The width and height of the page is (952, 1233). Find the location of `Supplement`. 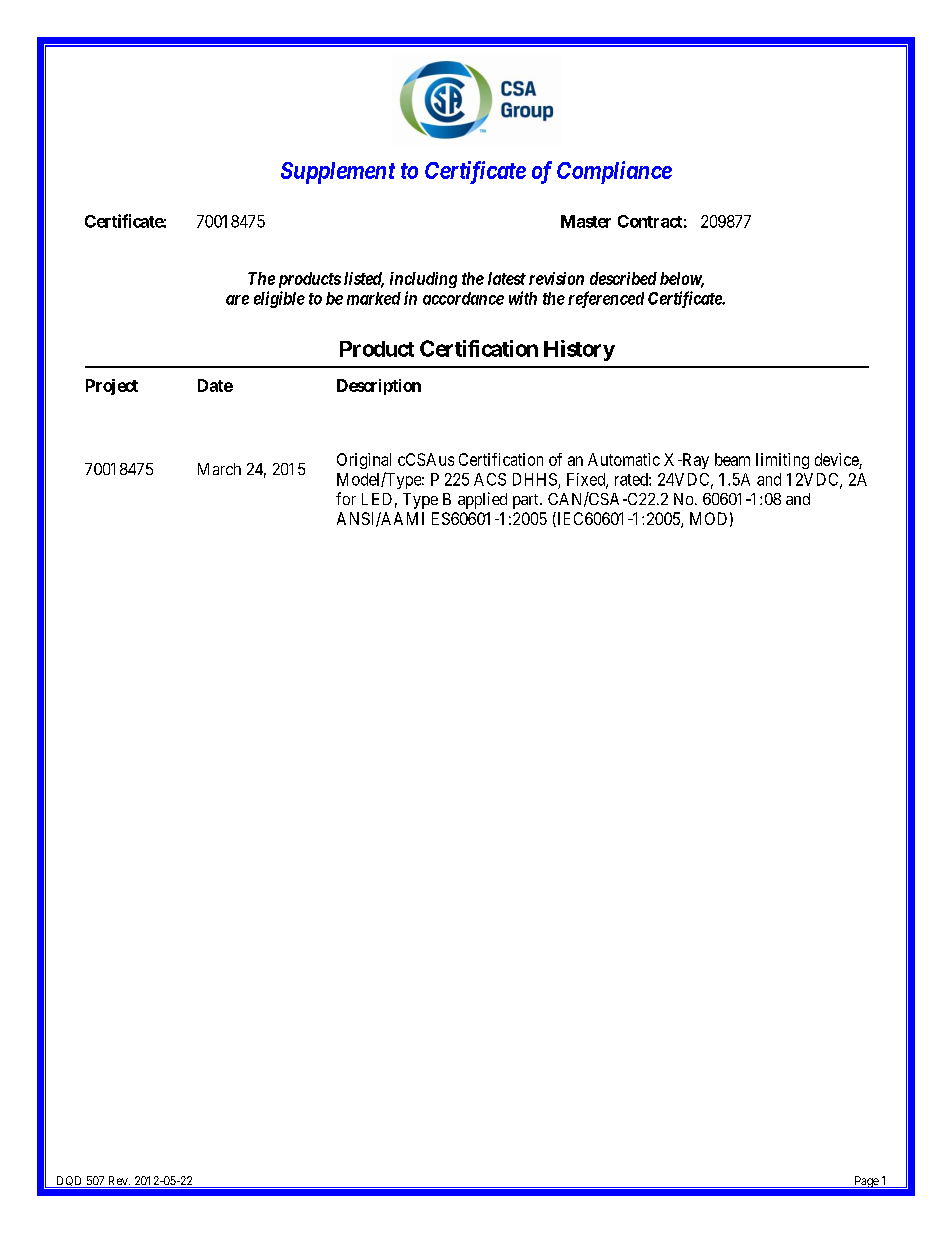

Supplement is located at coordinates (338, 173).
